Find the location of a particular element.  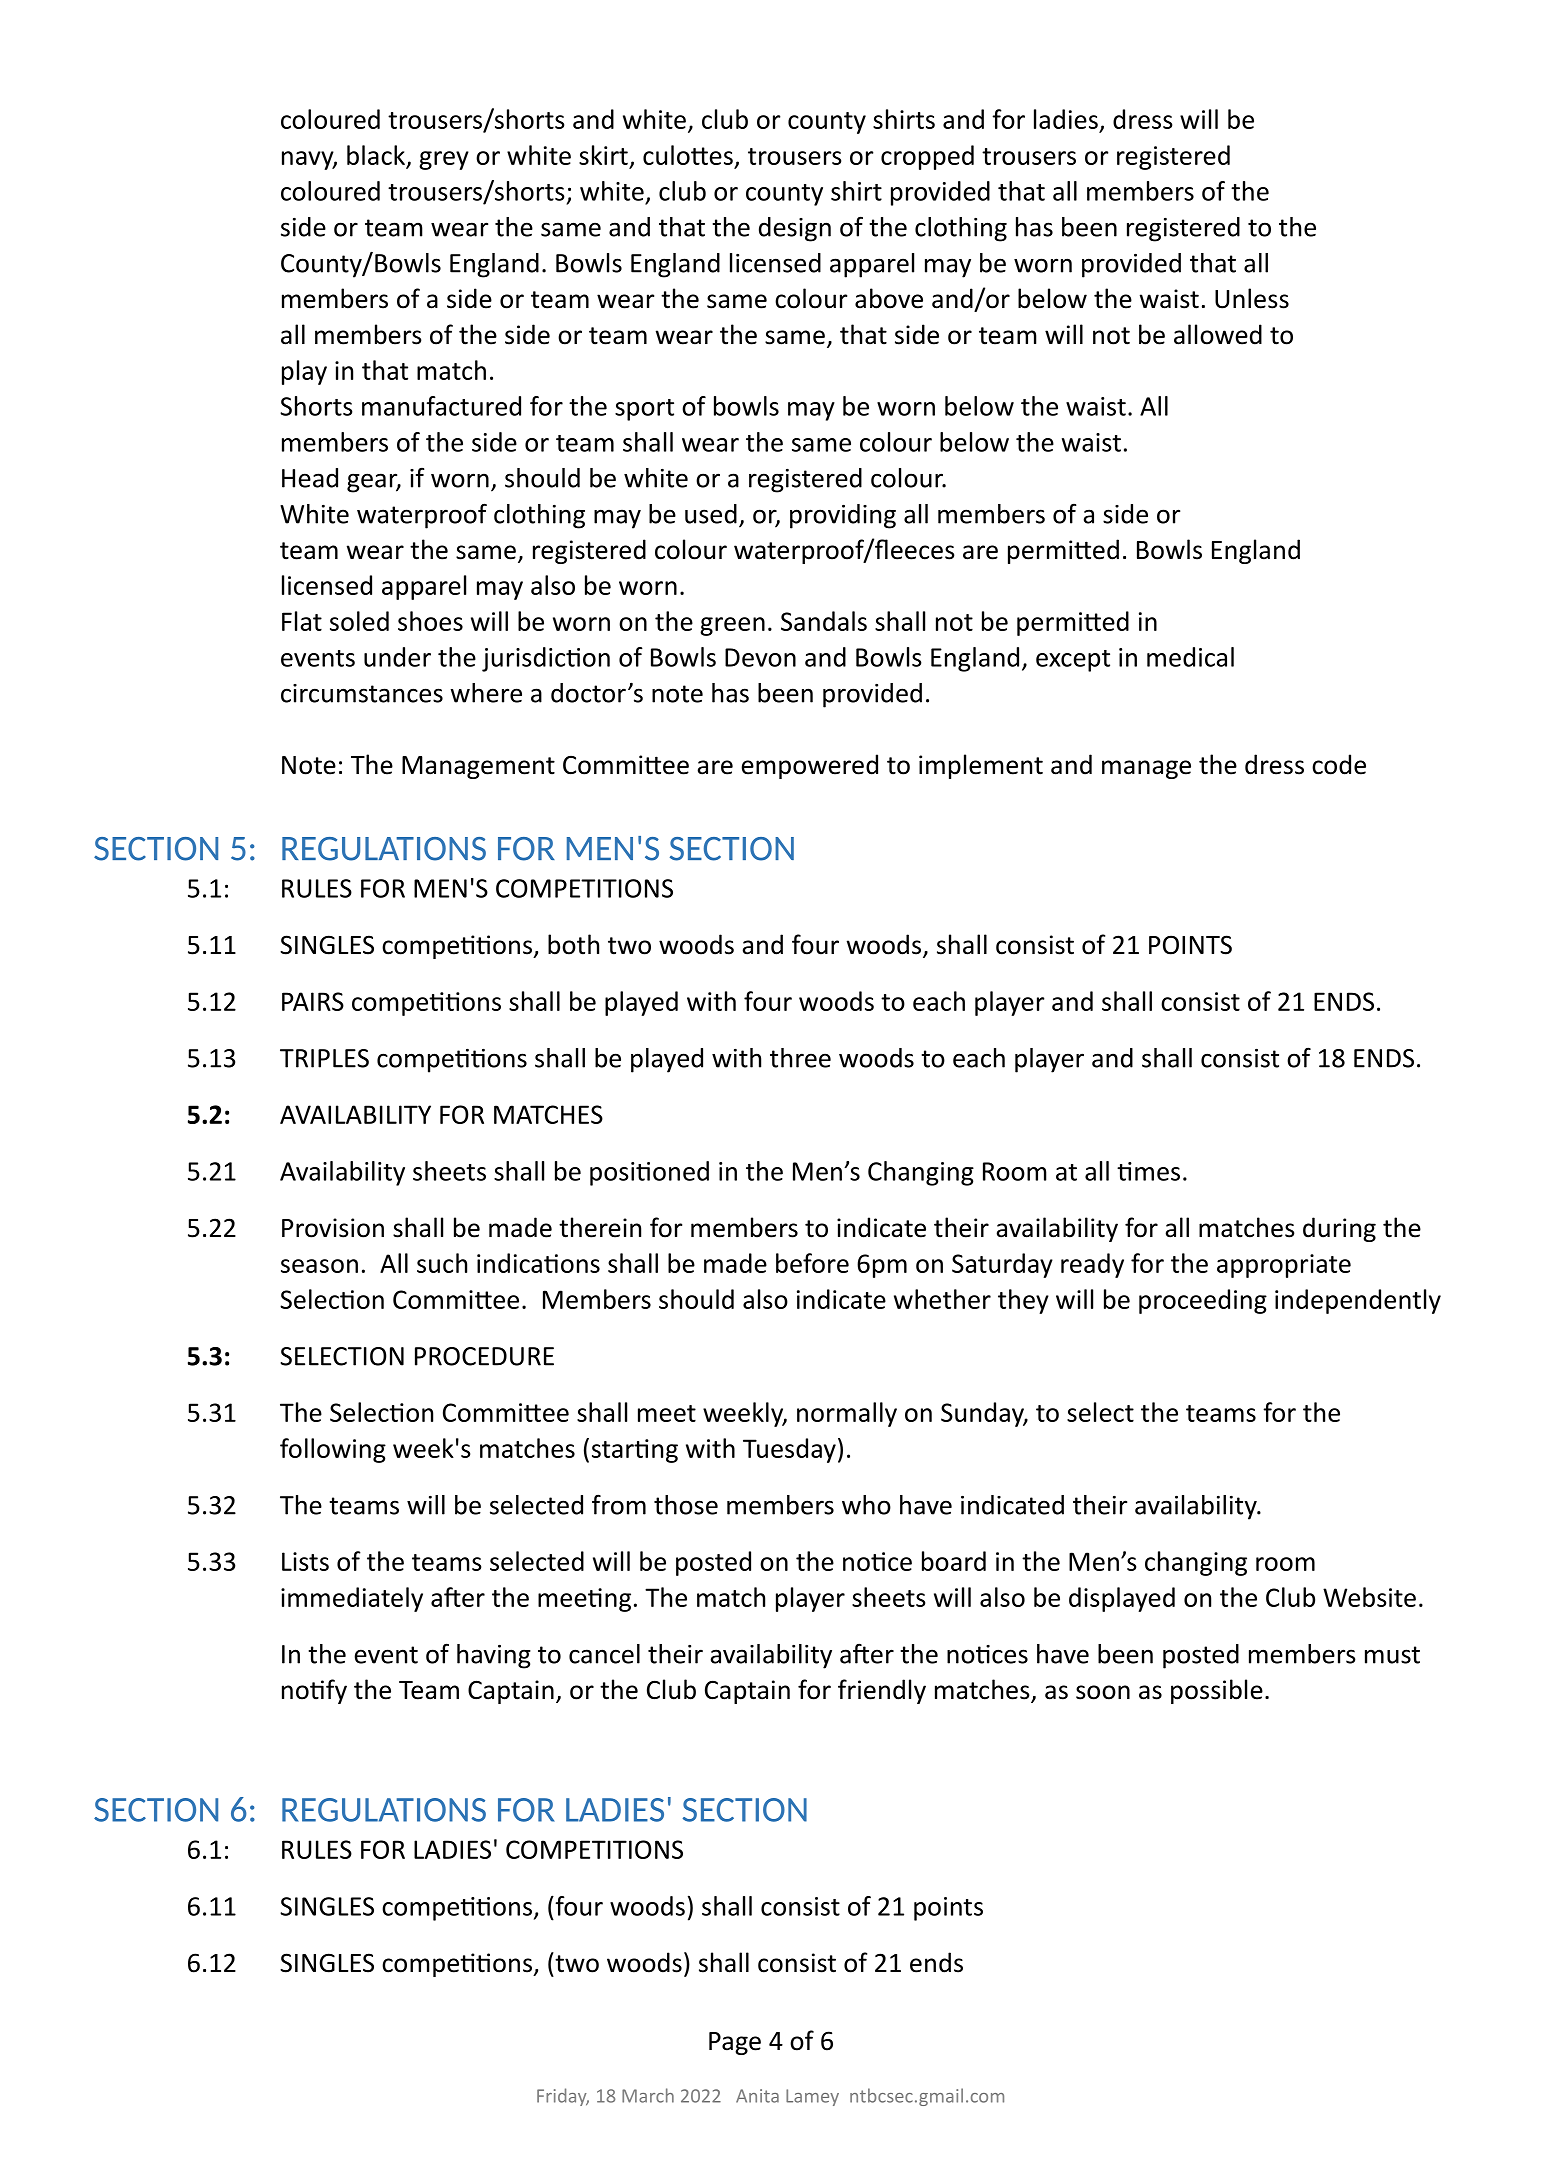

who is located at coordinates (866, 1505).
